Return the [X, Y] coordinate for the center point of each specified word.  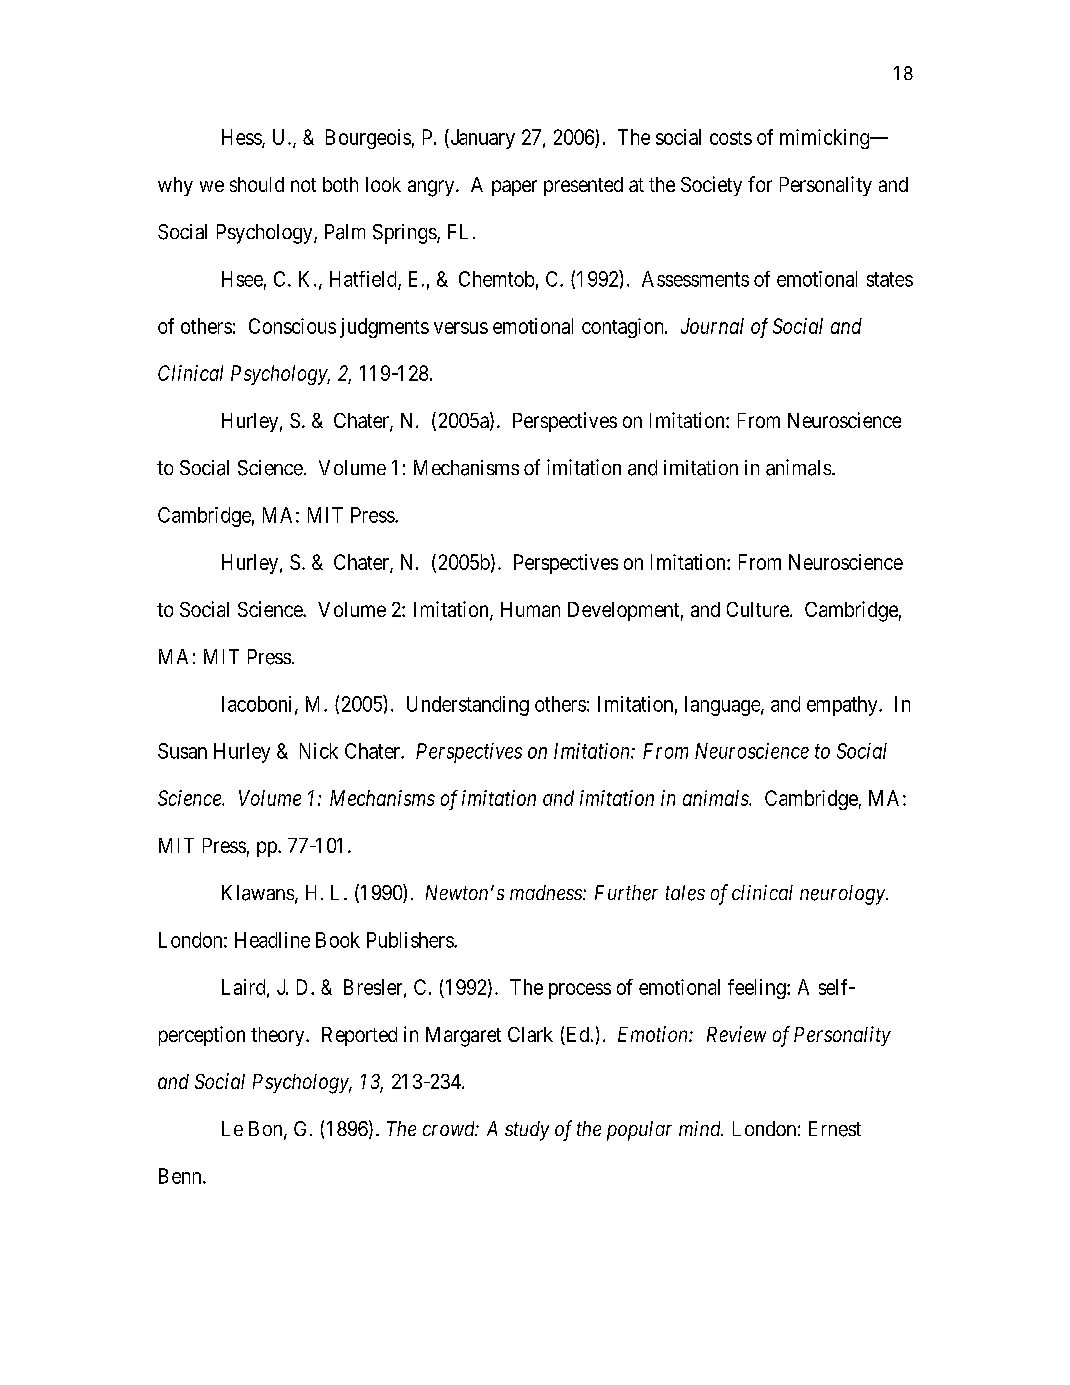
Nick [319, 751]
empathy [843, 706]
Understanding [468, 706]
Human [530, 609]
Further [626, 893]
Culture [759, 609]
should [257, 184]
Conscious [292, 326]
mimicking [826, 139]
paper [514, 188]
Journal [712, 326]
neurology [843, 895]
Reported [359, 1036]
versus [461, 328]
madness [547, 892]
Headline [272, 940]
